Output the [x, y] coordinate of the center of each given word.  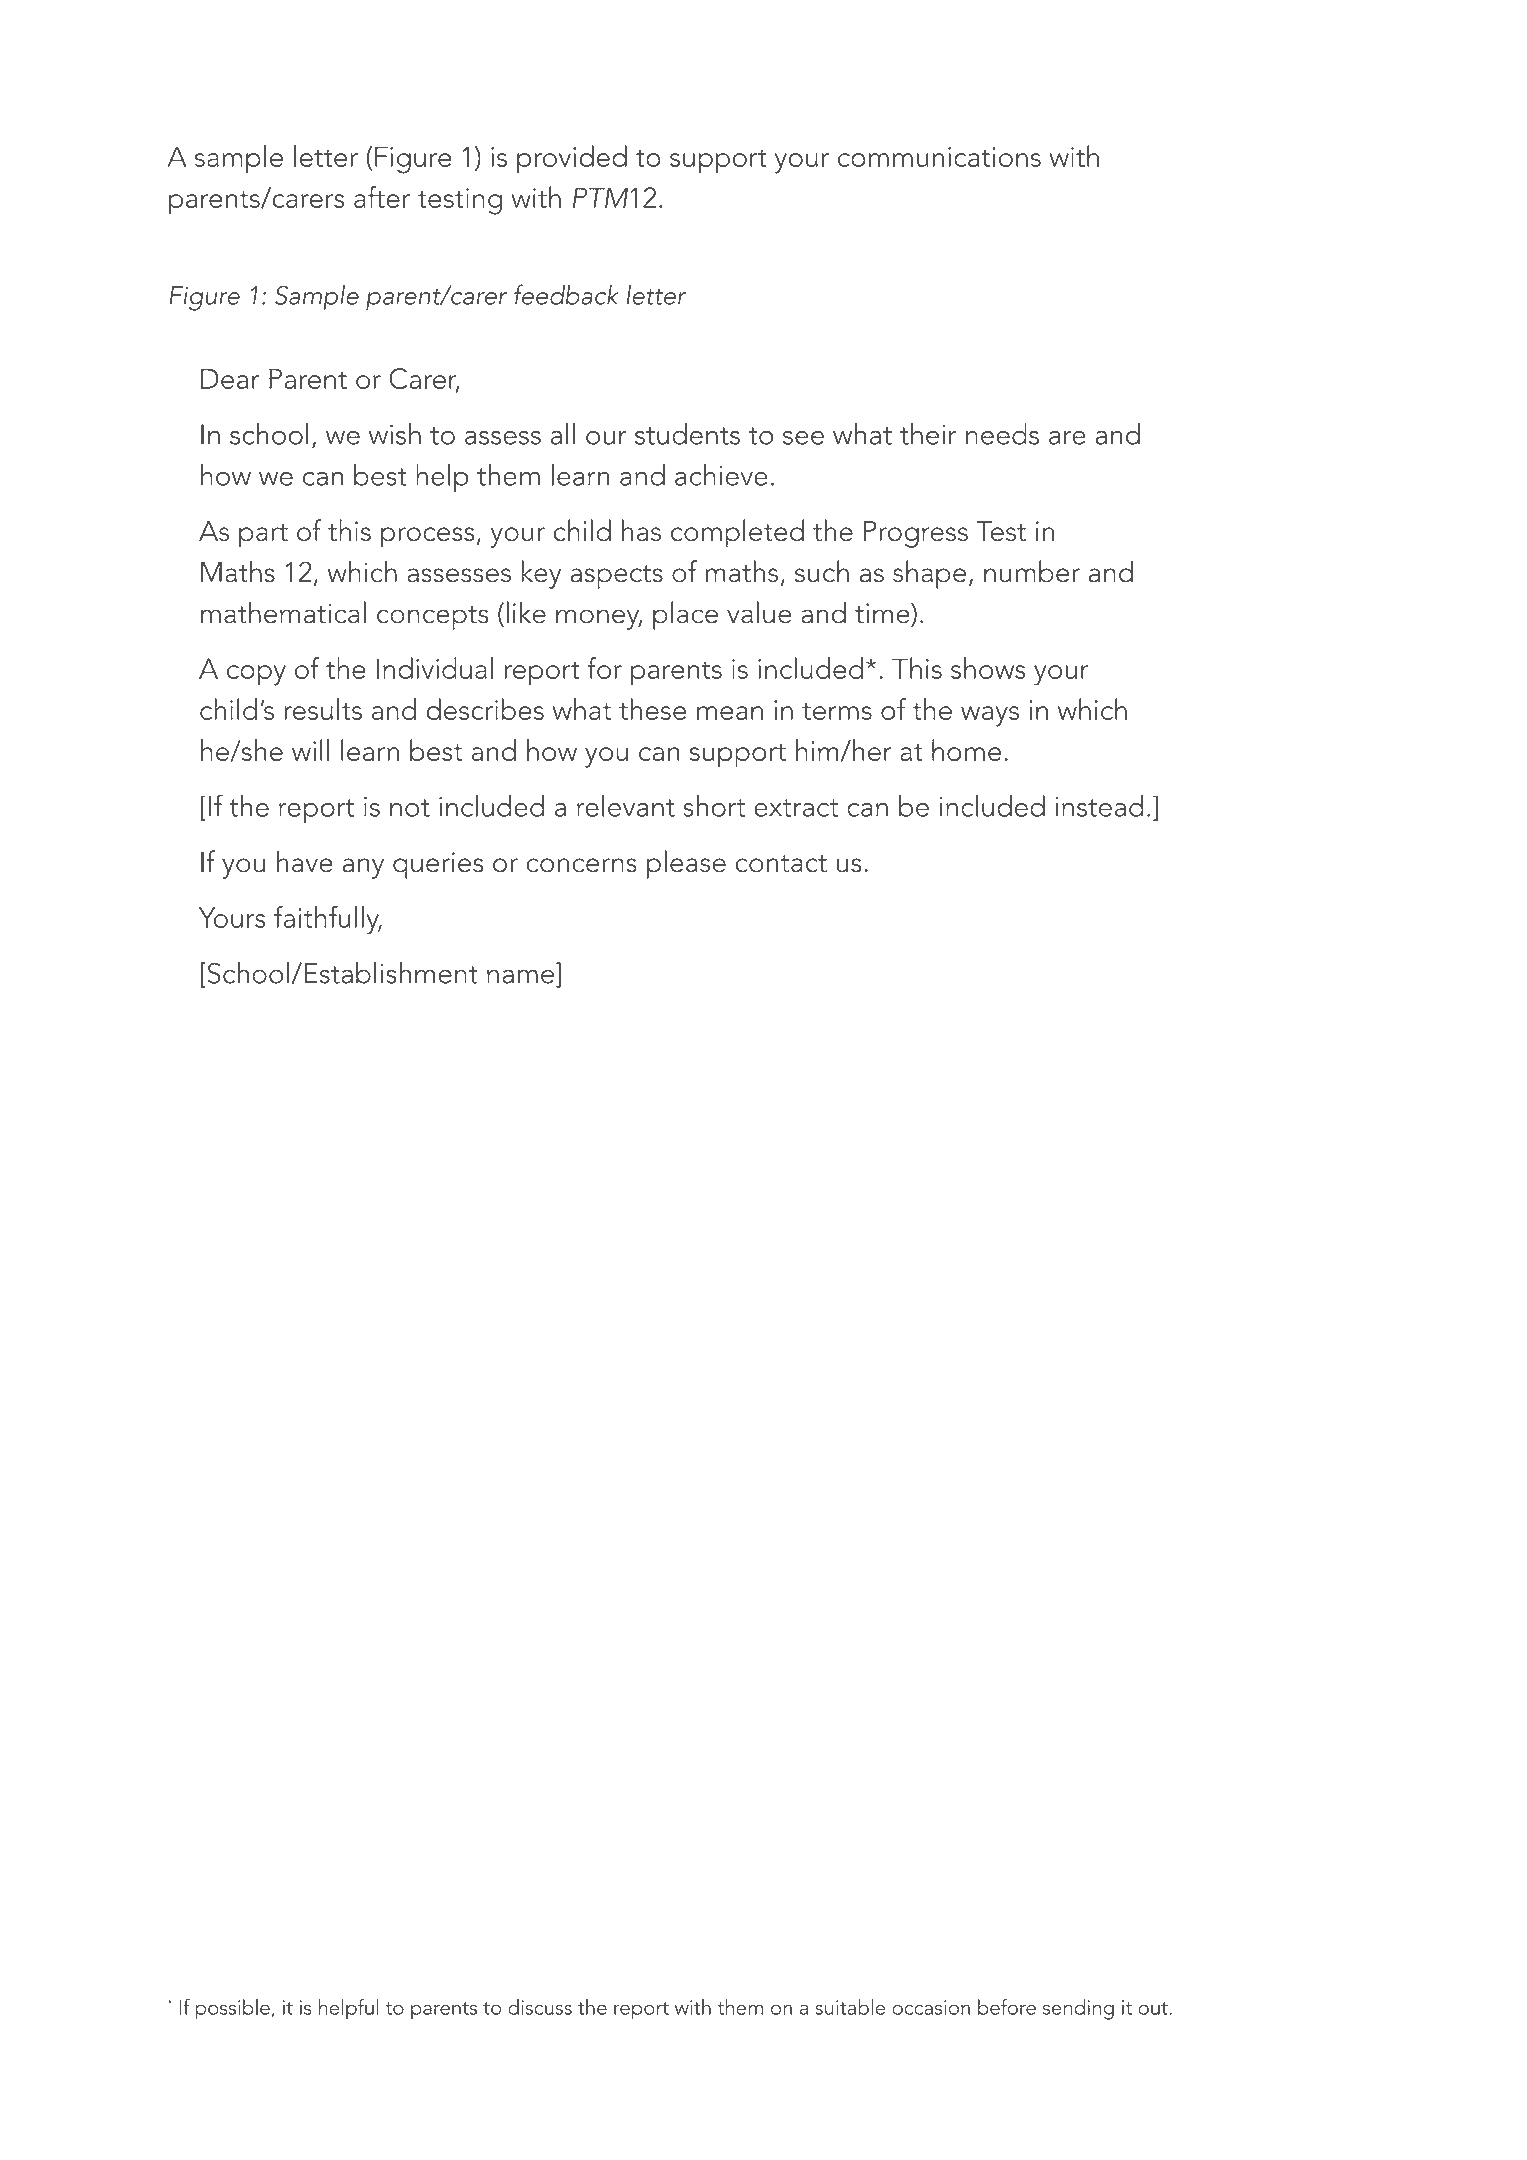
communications [939, 157]
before [1007, 2006]
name [520, 976]
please [686, 864]
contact [781, 864]
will [310, 750]
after [382, 197]
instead [1100, 806]
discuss [540, 2007]
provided [572, 159]
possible [233, 2009]
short [714, 806]
